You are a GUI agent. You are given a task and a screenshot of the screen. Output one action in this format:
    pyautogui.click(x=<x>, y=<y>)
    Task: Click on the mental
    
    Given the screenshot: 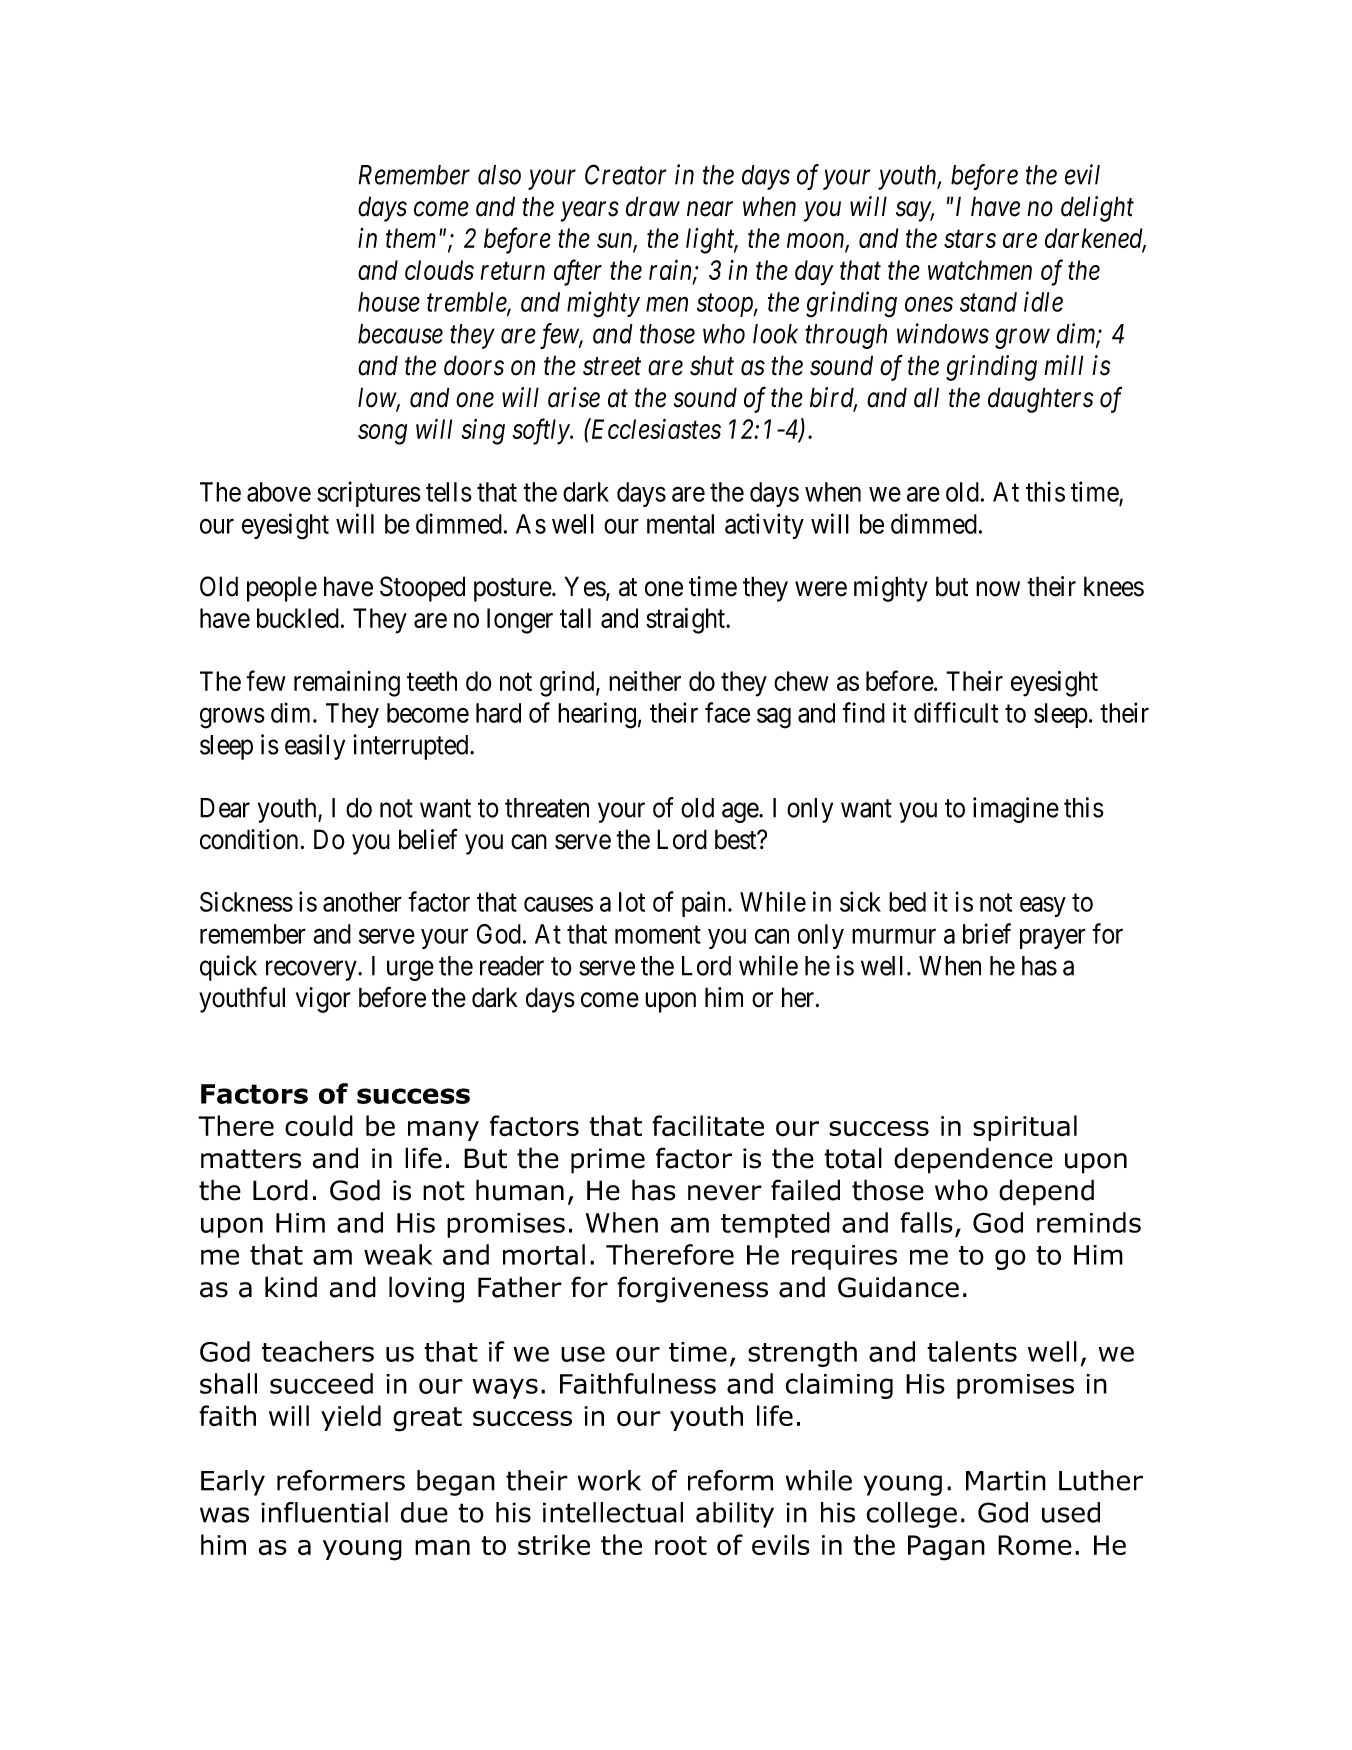 What is the action you would take?
    pyautogui.click(x=680, y=524)
